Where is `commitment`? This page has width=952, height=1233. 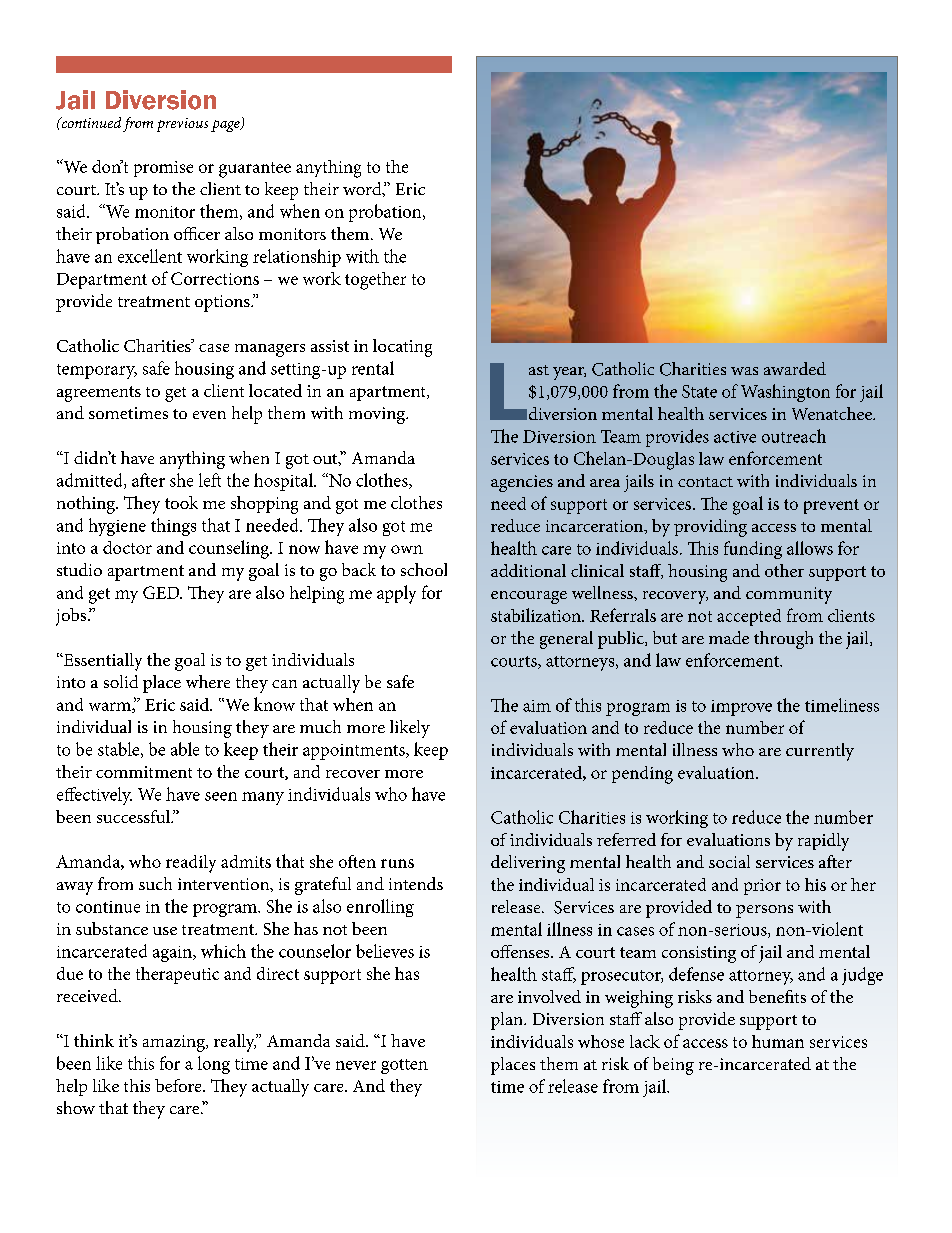 commitment is located at coordinates (144, 772).
